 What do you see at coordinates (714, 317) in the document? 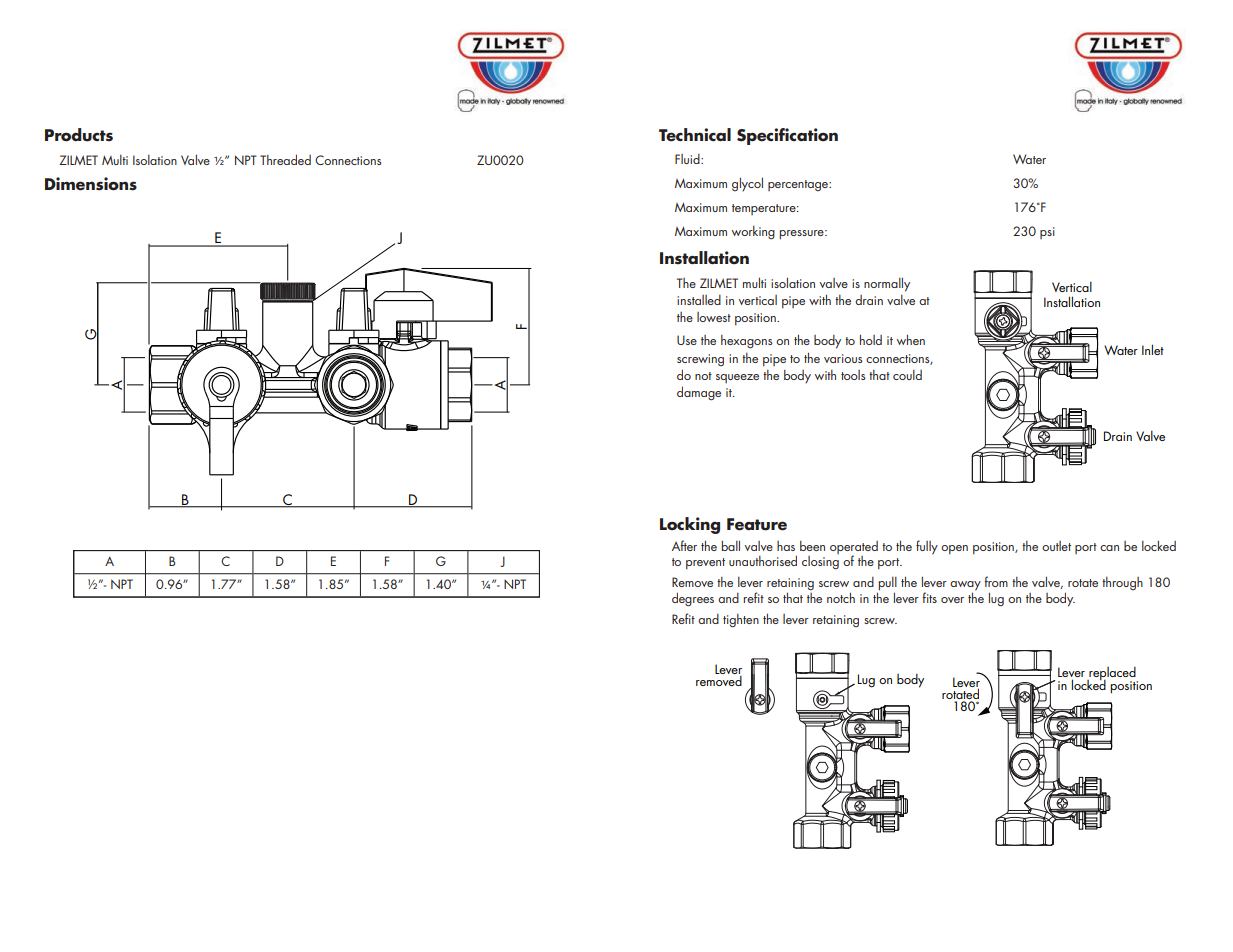
I see `lowest` at bounding box center [714, 317].
